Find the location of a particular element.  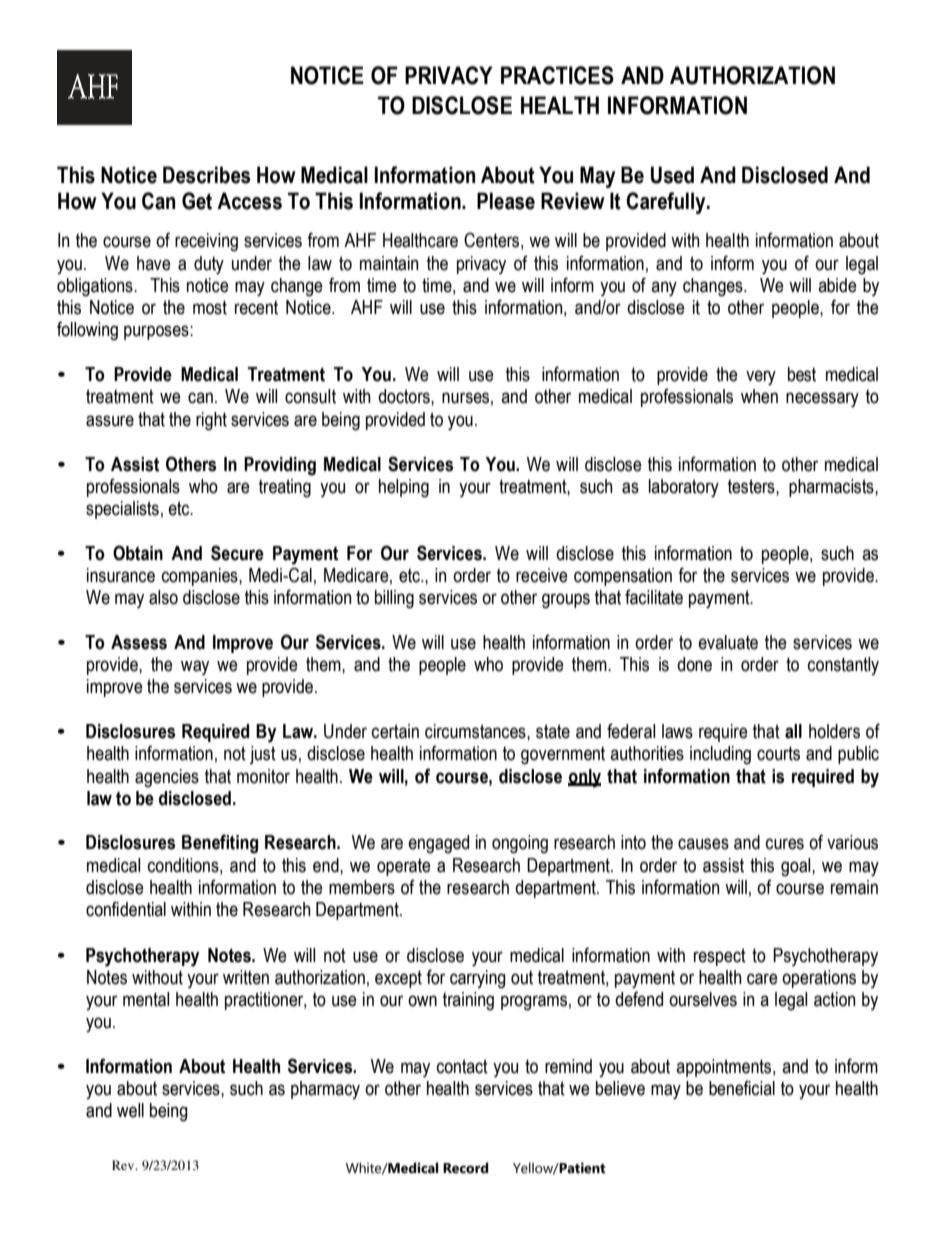

well is located at coordinates (130, 1110).
